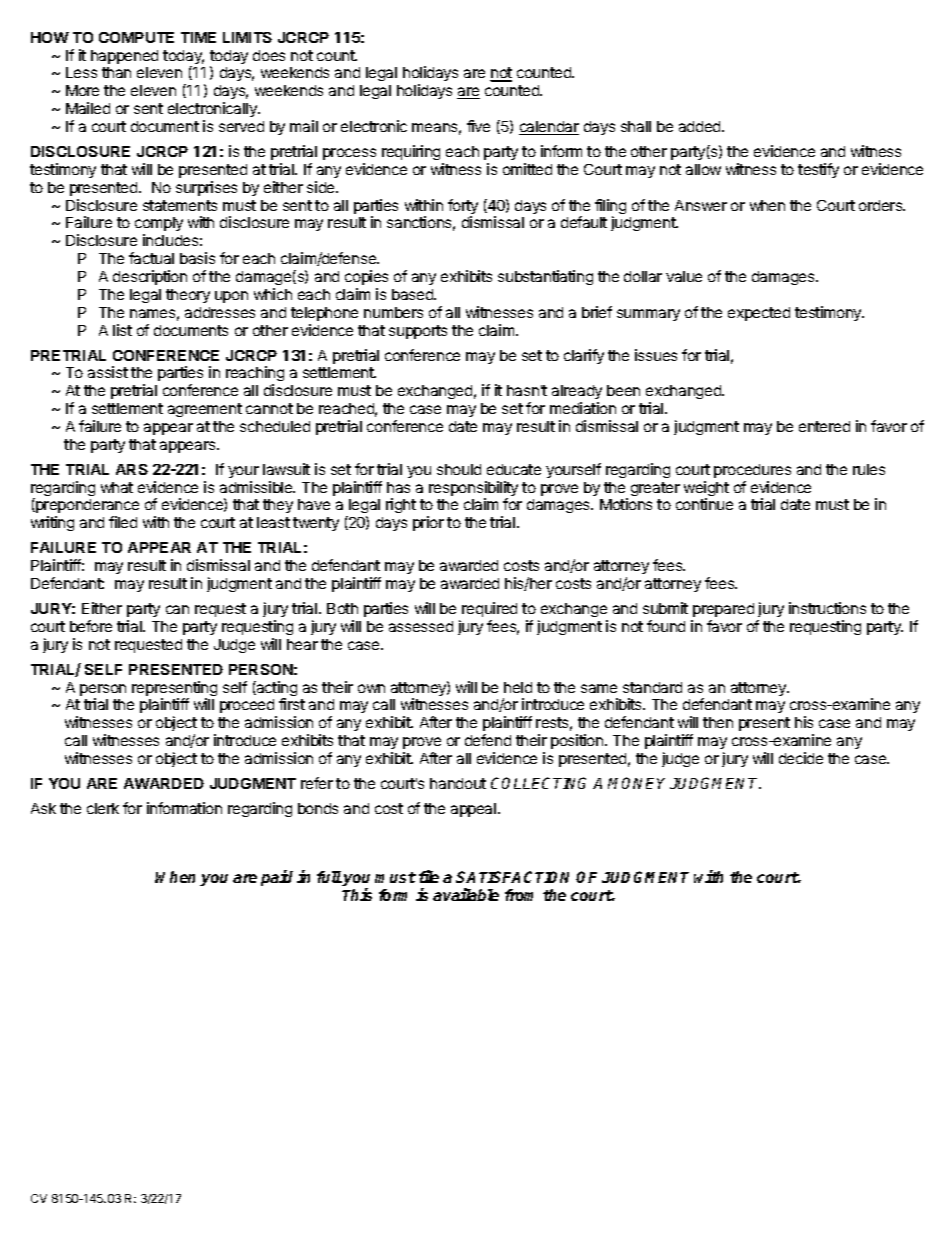  What do you see at coordinates (489, 609) in the screenshot?
I see `required` at bounding box center [489, 609].
